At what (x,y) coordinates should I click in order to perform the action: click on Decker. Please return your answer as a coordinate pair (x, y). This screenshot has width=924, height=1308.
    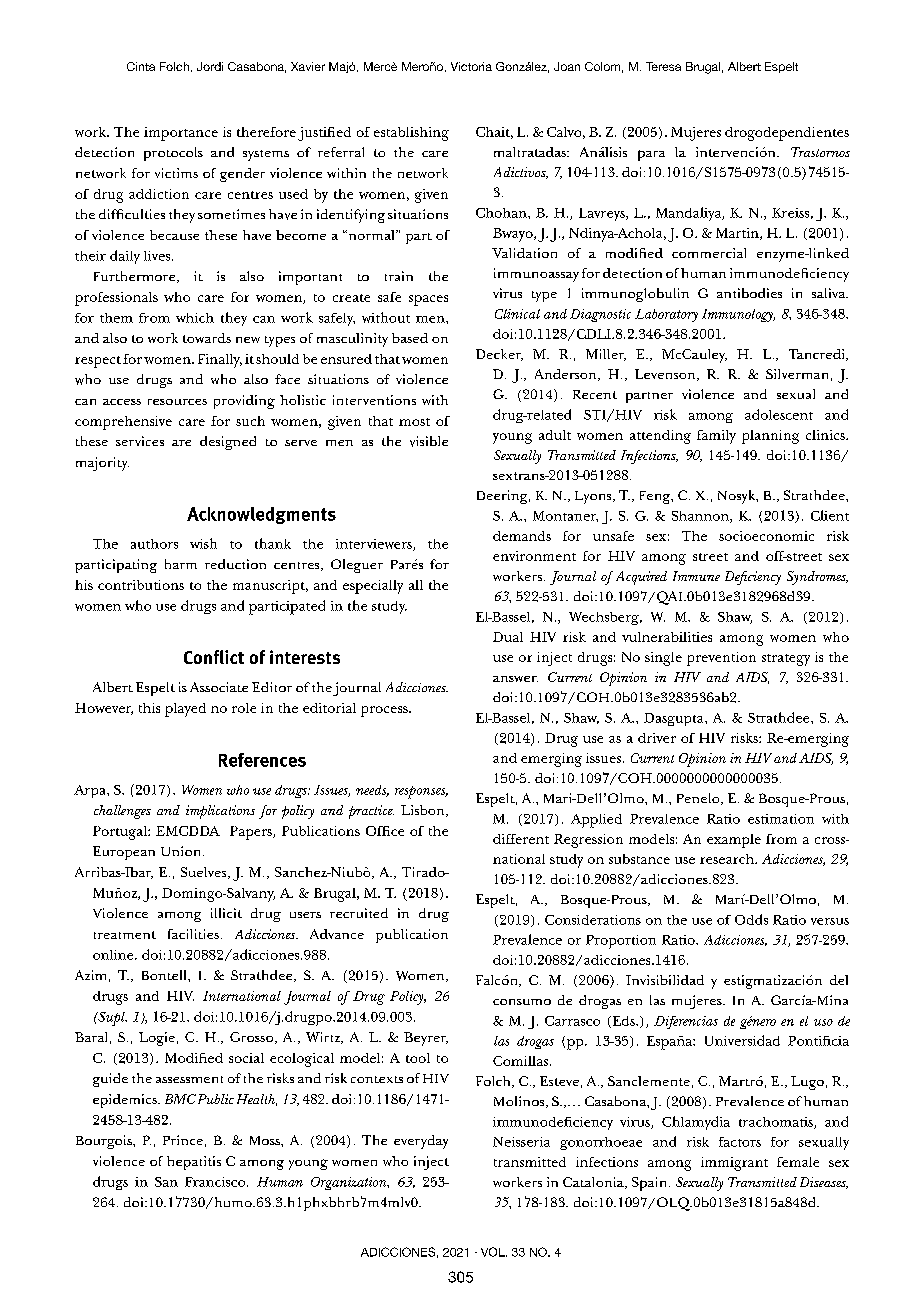
    Looking at the image, I should click on (499, 355).
